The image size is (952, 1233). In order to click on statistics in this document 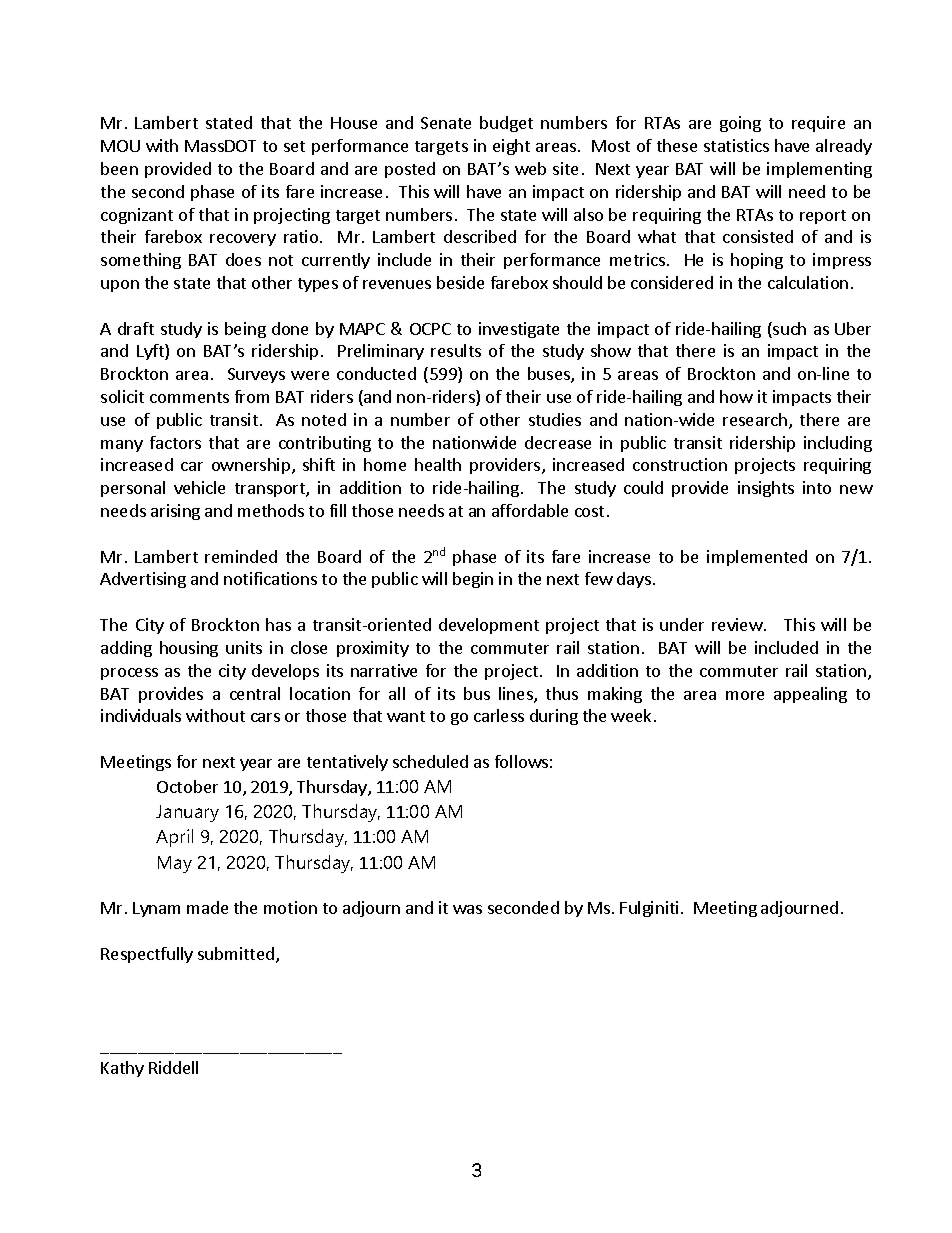, I will do `click(736, 145)`.
